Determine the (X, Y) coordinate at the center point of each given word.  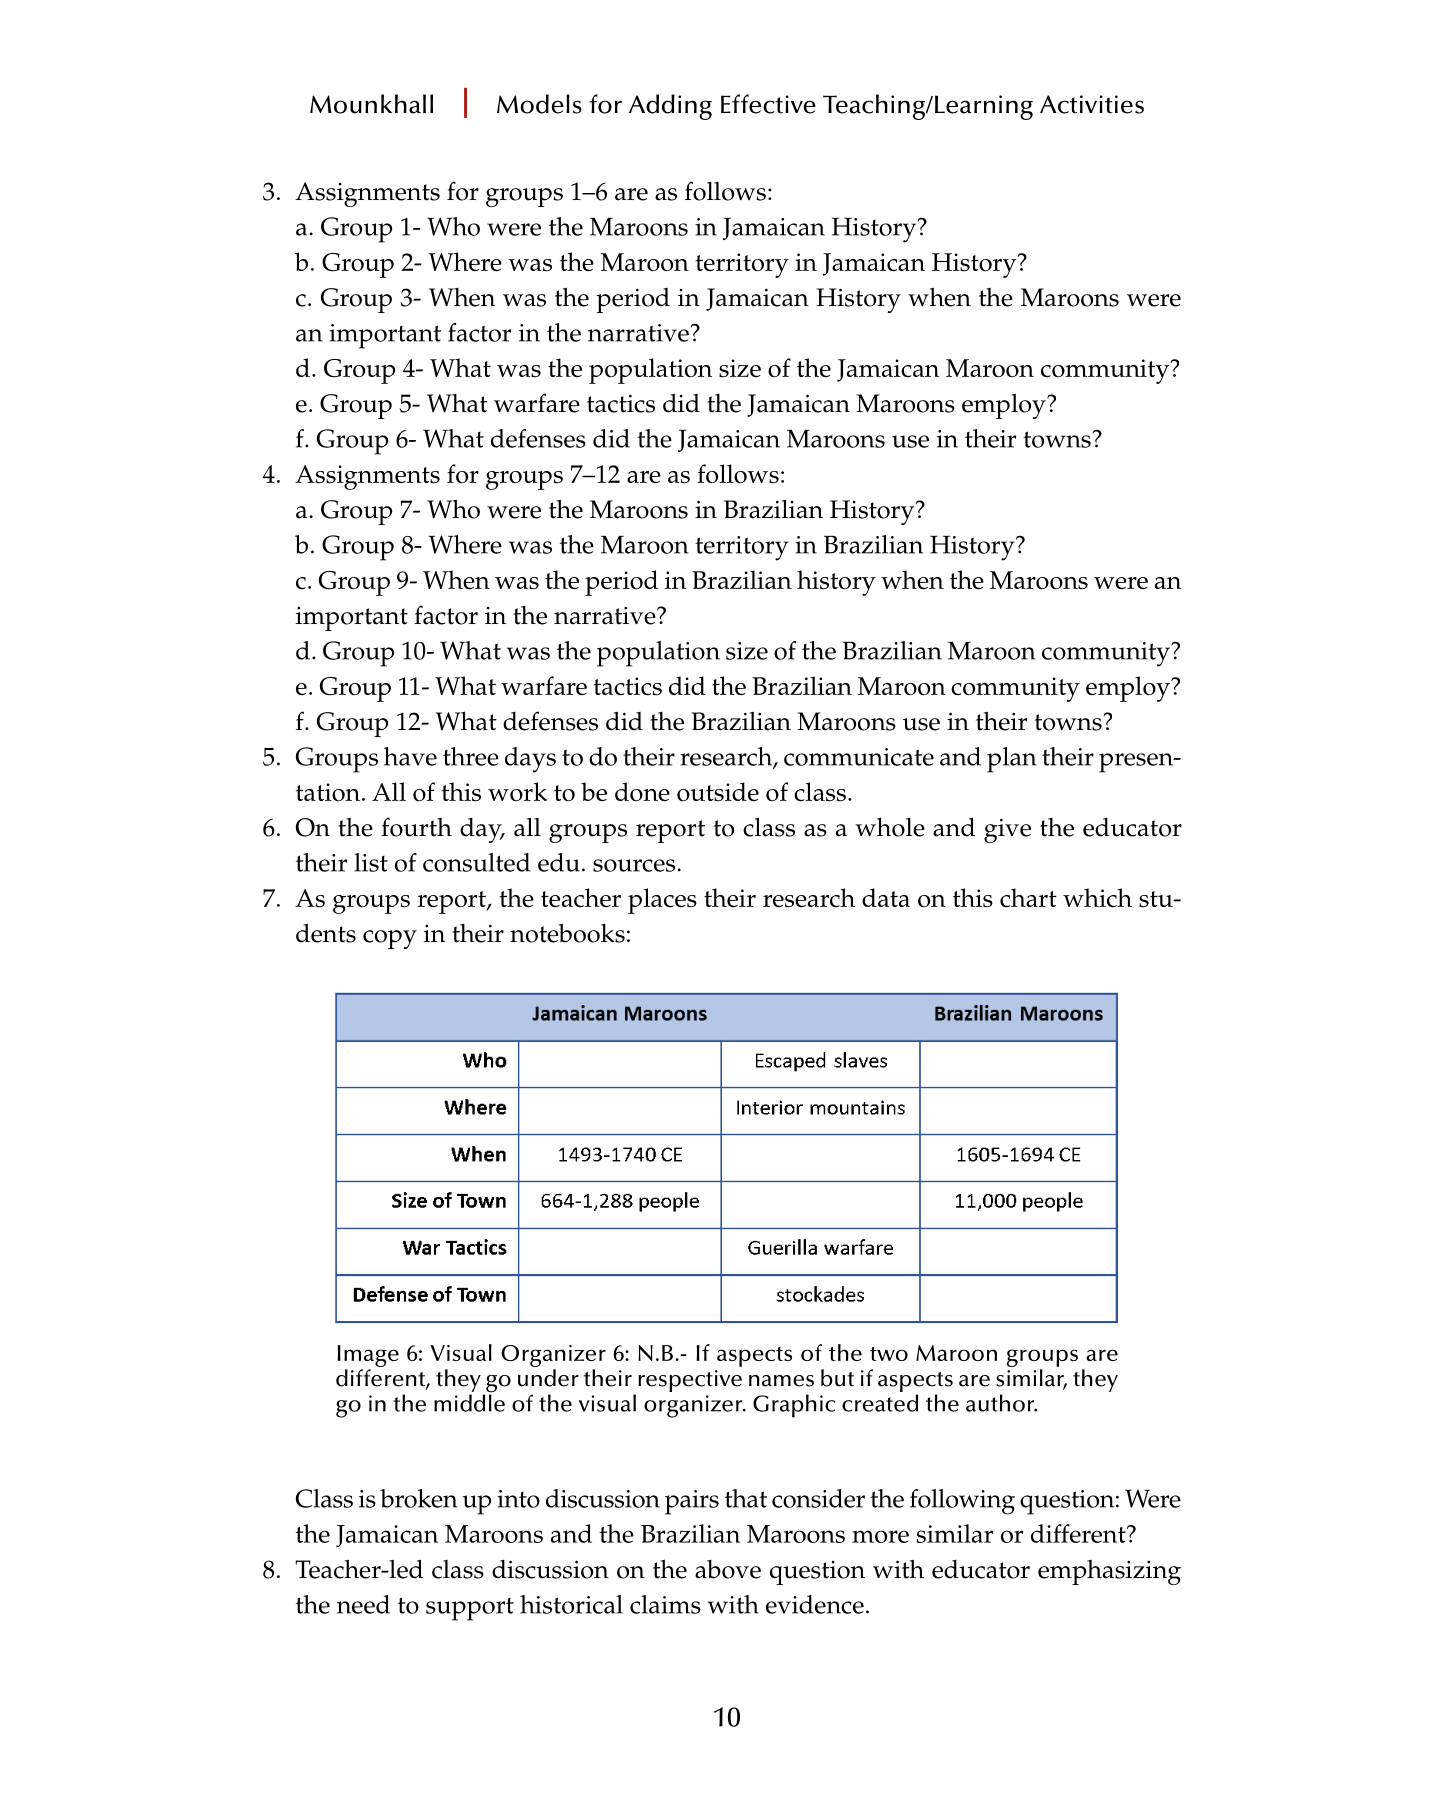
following (962, 1502)
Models (539, 104)
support (470, 1609)
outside (718, 792)
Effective (768, 104)
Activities (1092, 104)
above (728, 1569)
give (1007, 830)
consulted (476, 862)
